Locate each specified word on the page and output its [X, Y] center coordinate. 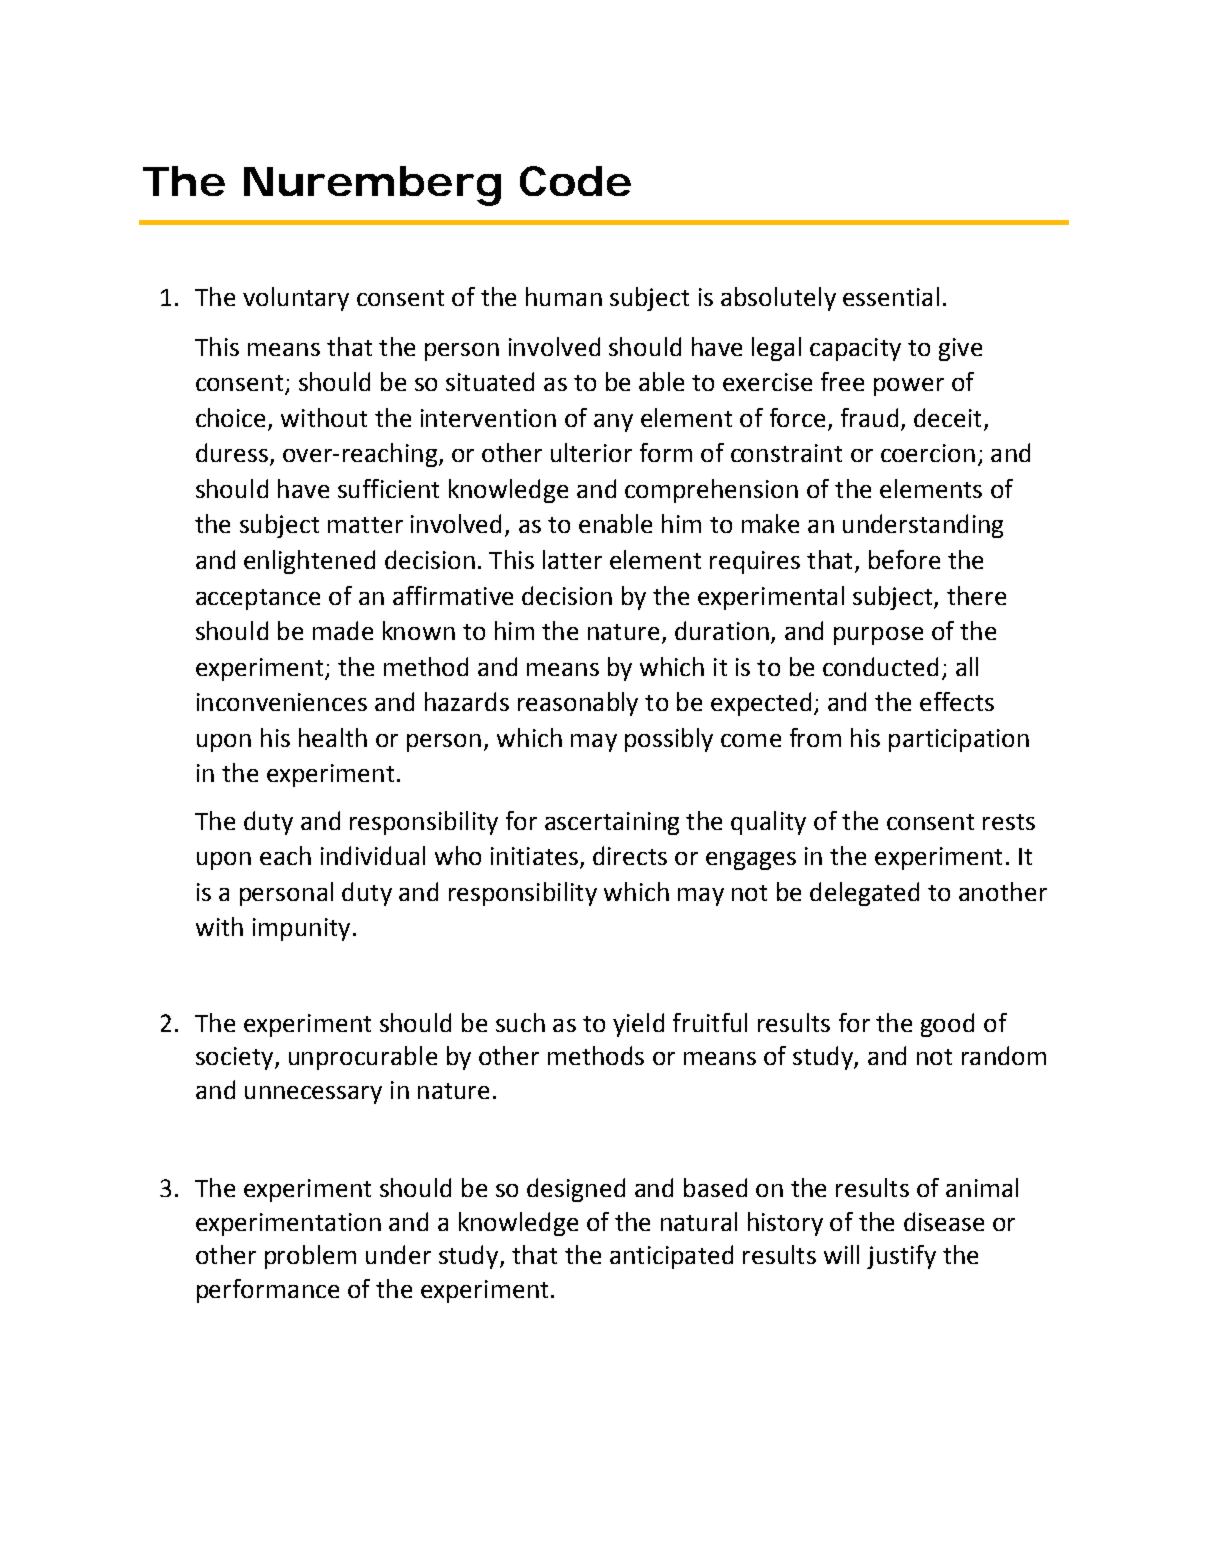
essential [891, 296]
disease [944, 1221]
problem [310, 1257]
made [343, 630]
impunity [301, 929]
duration [722, 630]
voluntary [296, 299]
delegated [864, 894]
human [564, 296]
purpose [878, 636]
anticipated [671, 1257]
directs [630, 855]
